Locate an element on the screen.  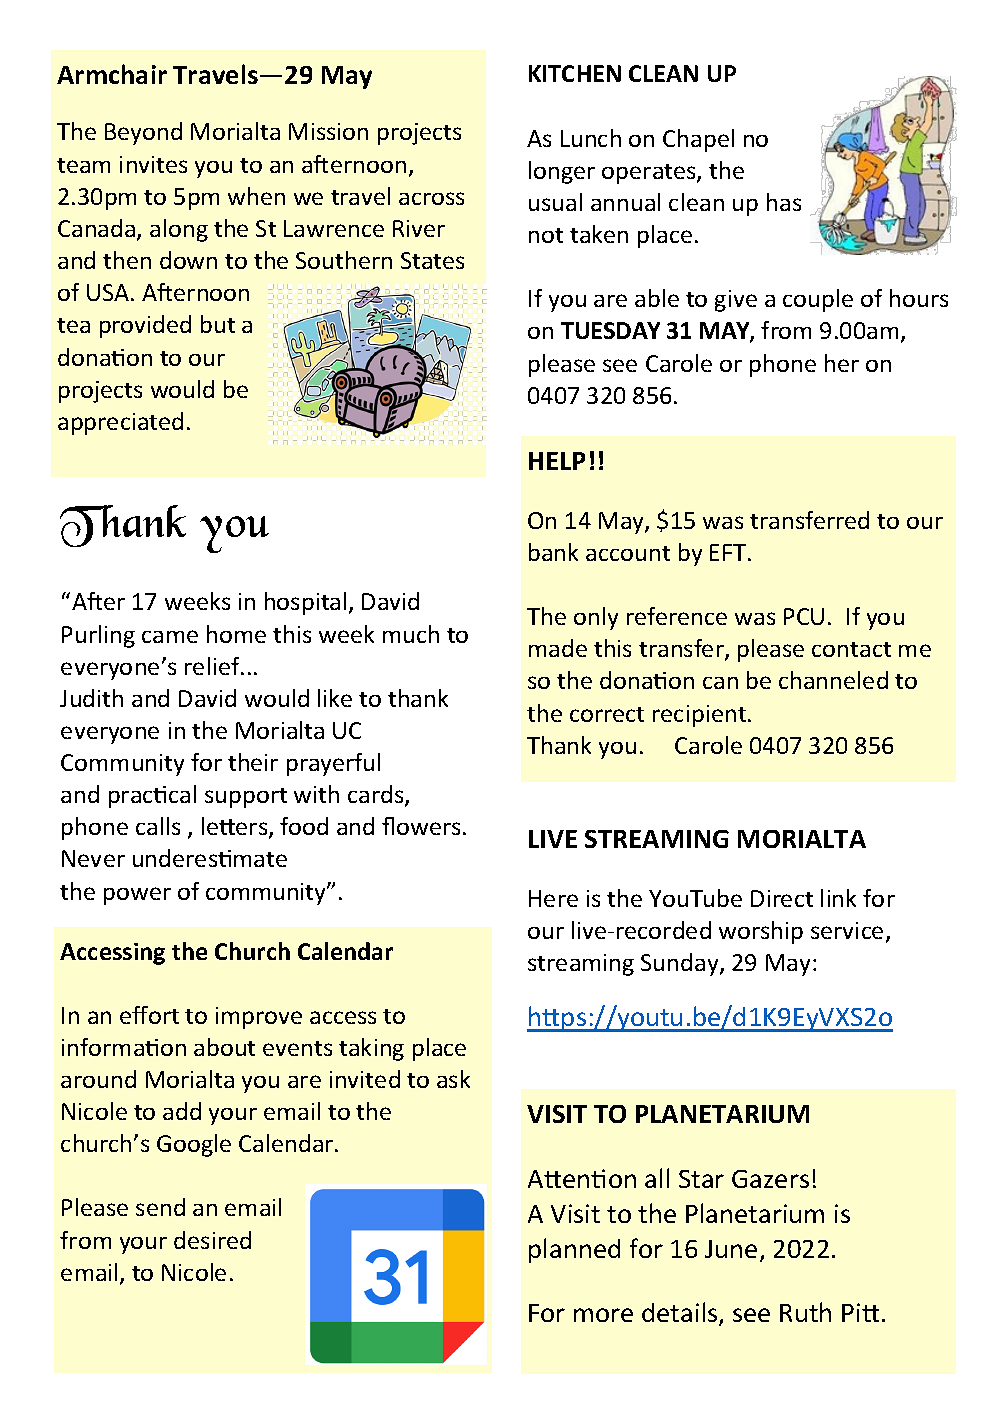
KITCHEN is located at coordinates (575, 73).
